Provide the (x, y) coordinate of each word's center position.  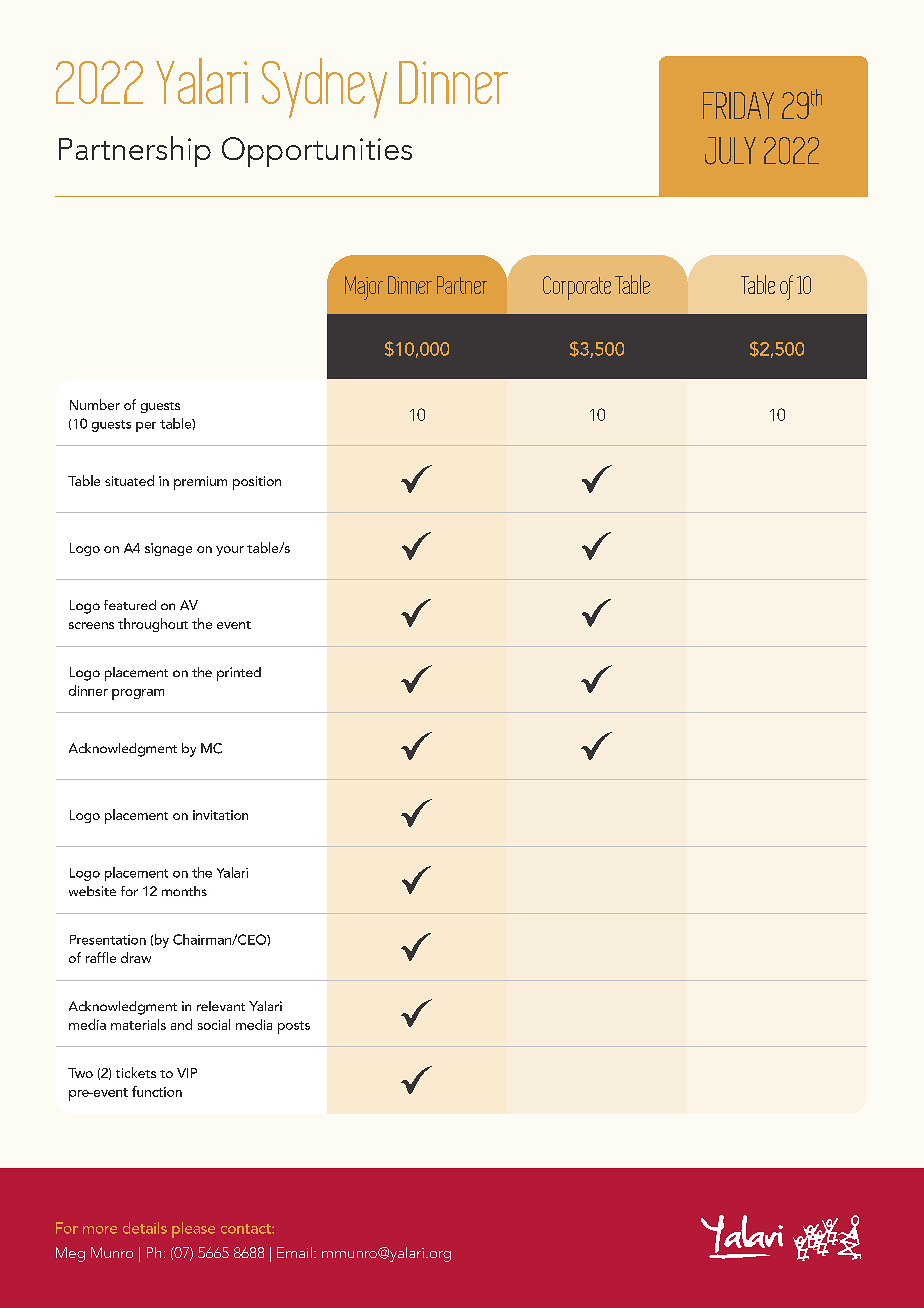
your (230, 551)
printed (239, 674)
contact (247, 1229)
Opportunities (317, 152)
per (146, 427)
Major (364, 288)
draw (136, 957)
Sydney (324, 88)
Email (294, 1252)
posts (294, 1027)
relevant (221, 1006)
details (145, 1228)
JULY (730, 151)
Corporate (577, 288)
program (138, 694)
